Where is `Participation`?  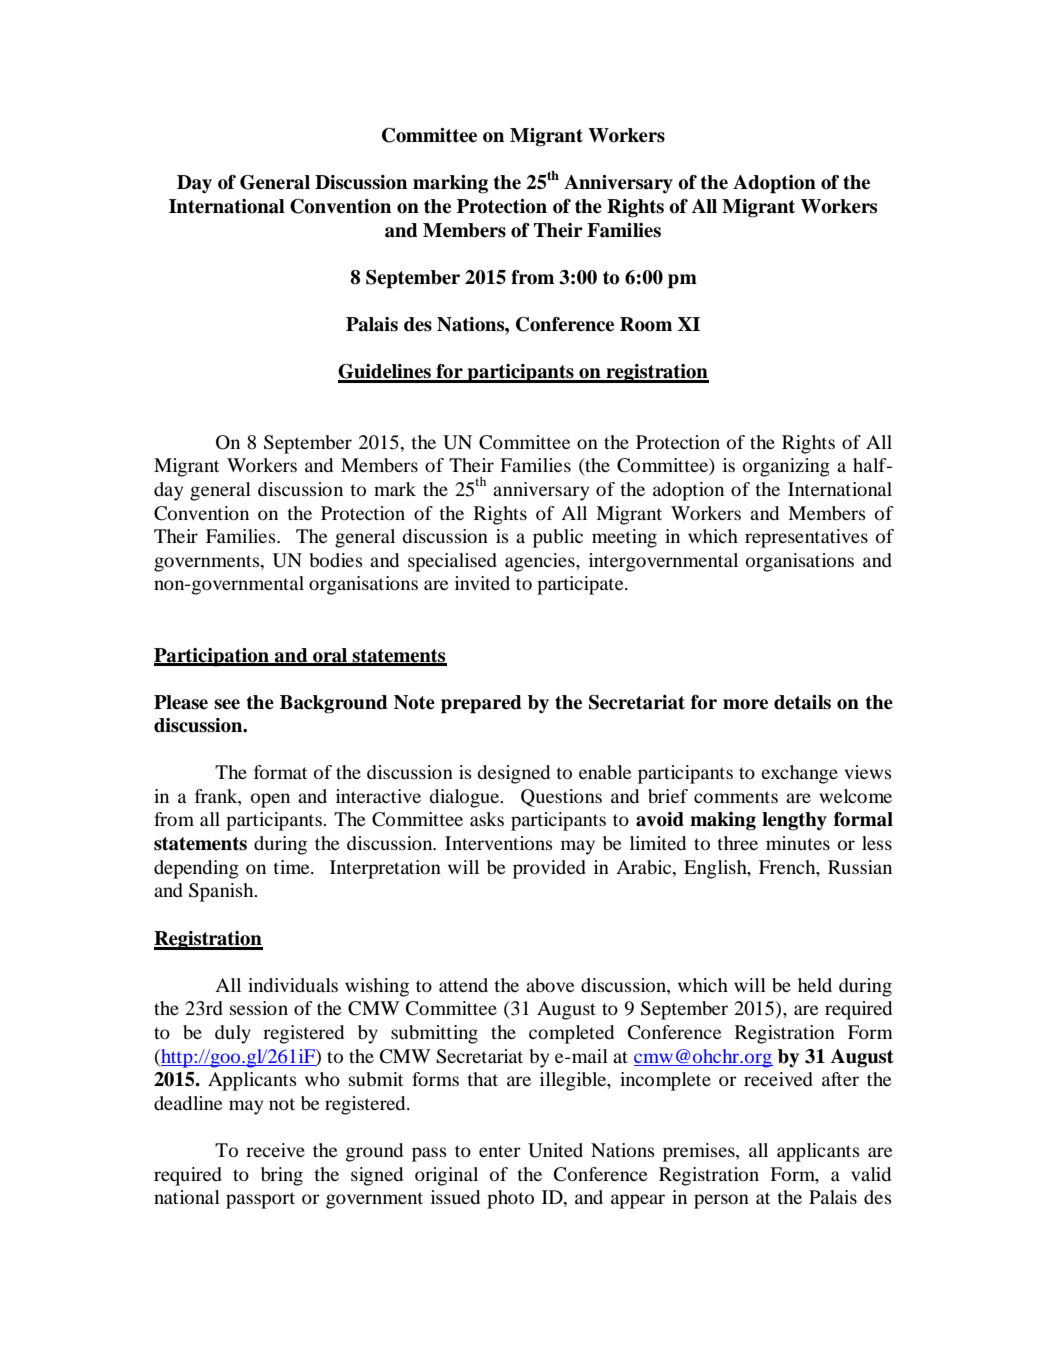
Participation is located at coordinates (212, 657).
